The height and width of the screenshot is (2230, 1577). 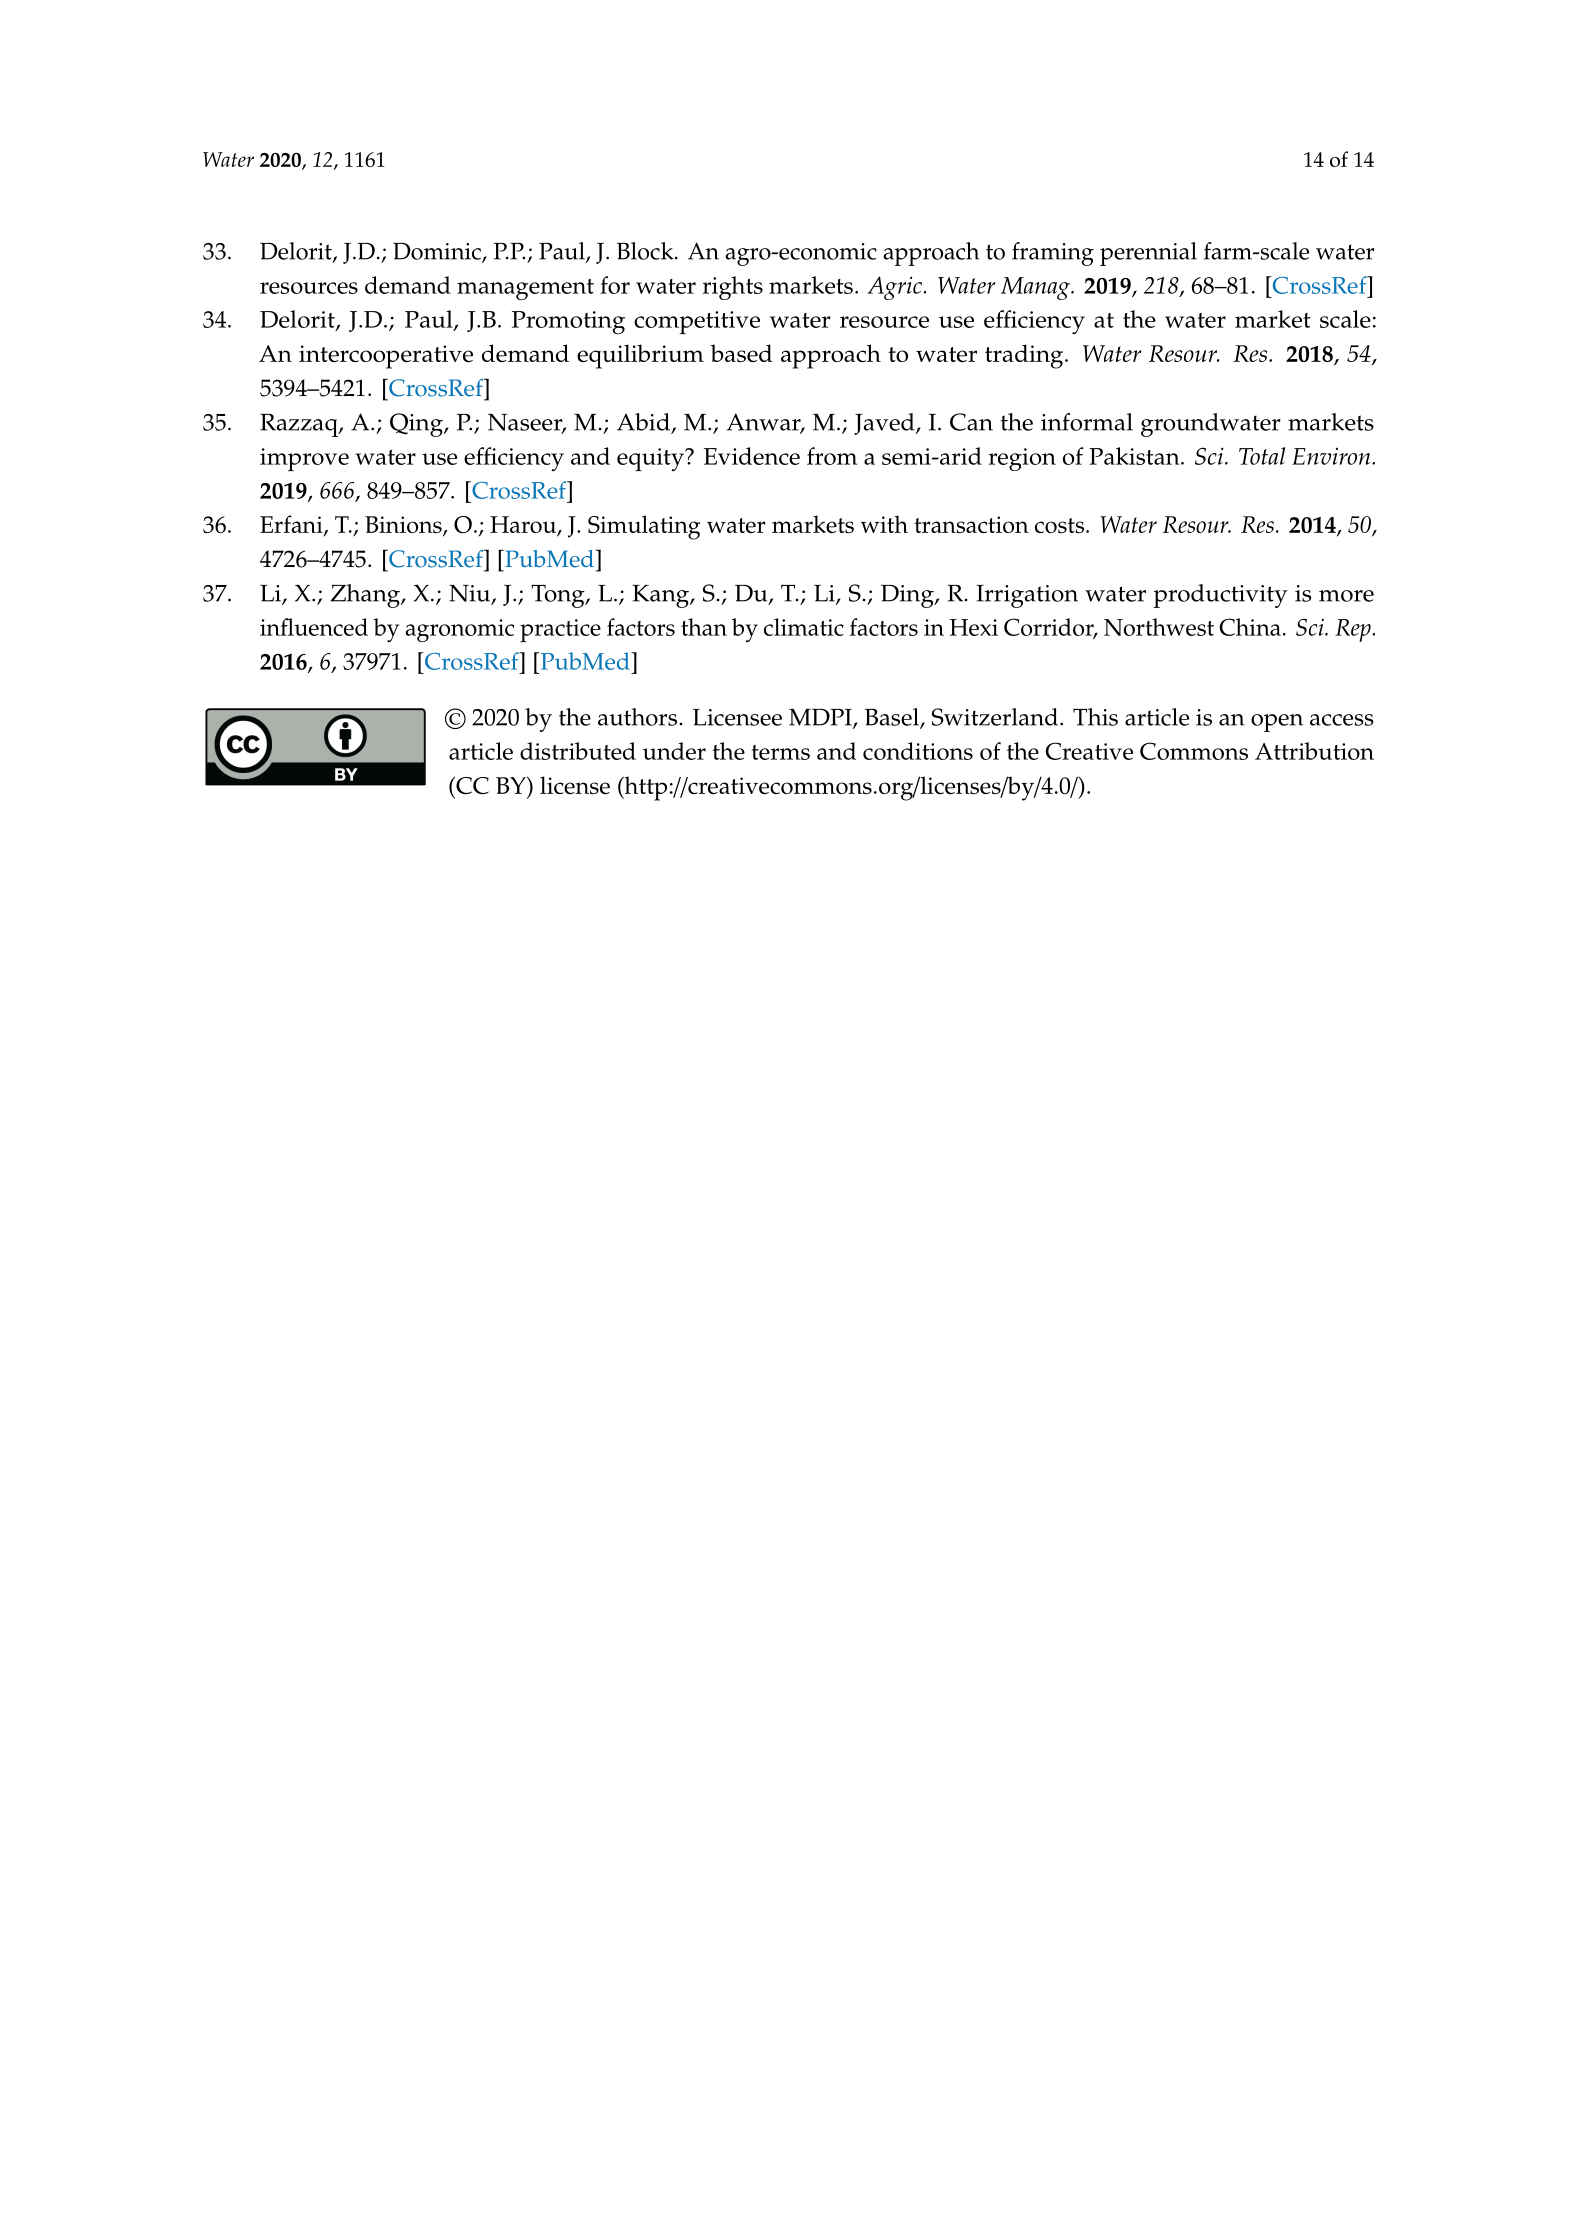 I want to click on perennial, so click(x=1148, y=254).
